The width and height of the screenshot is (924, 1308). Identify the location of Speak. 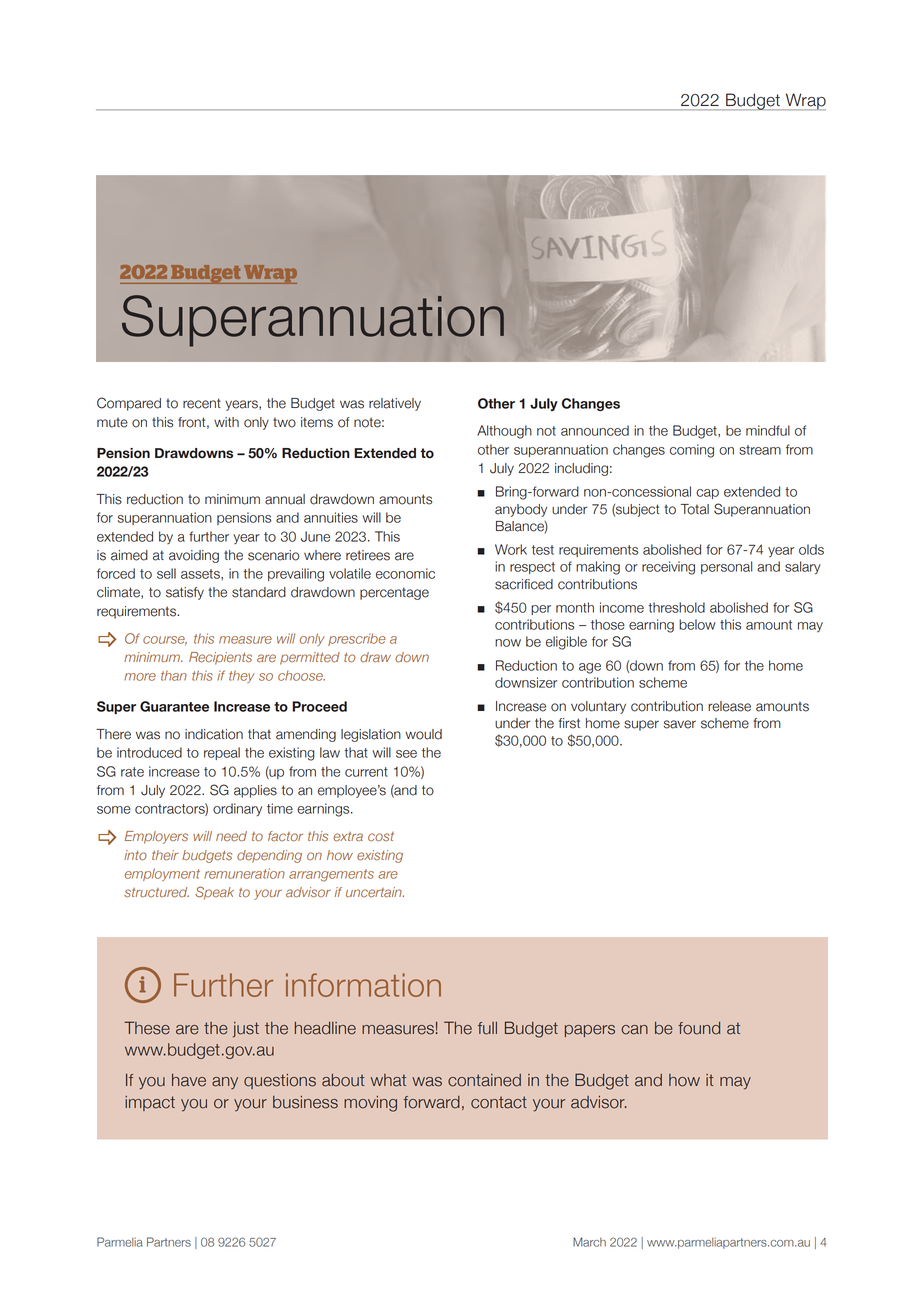
(214, 893).
